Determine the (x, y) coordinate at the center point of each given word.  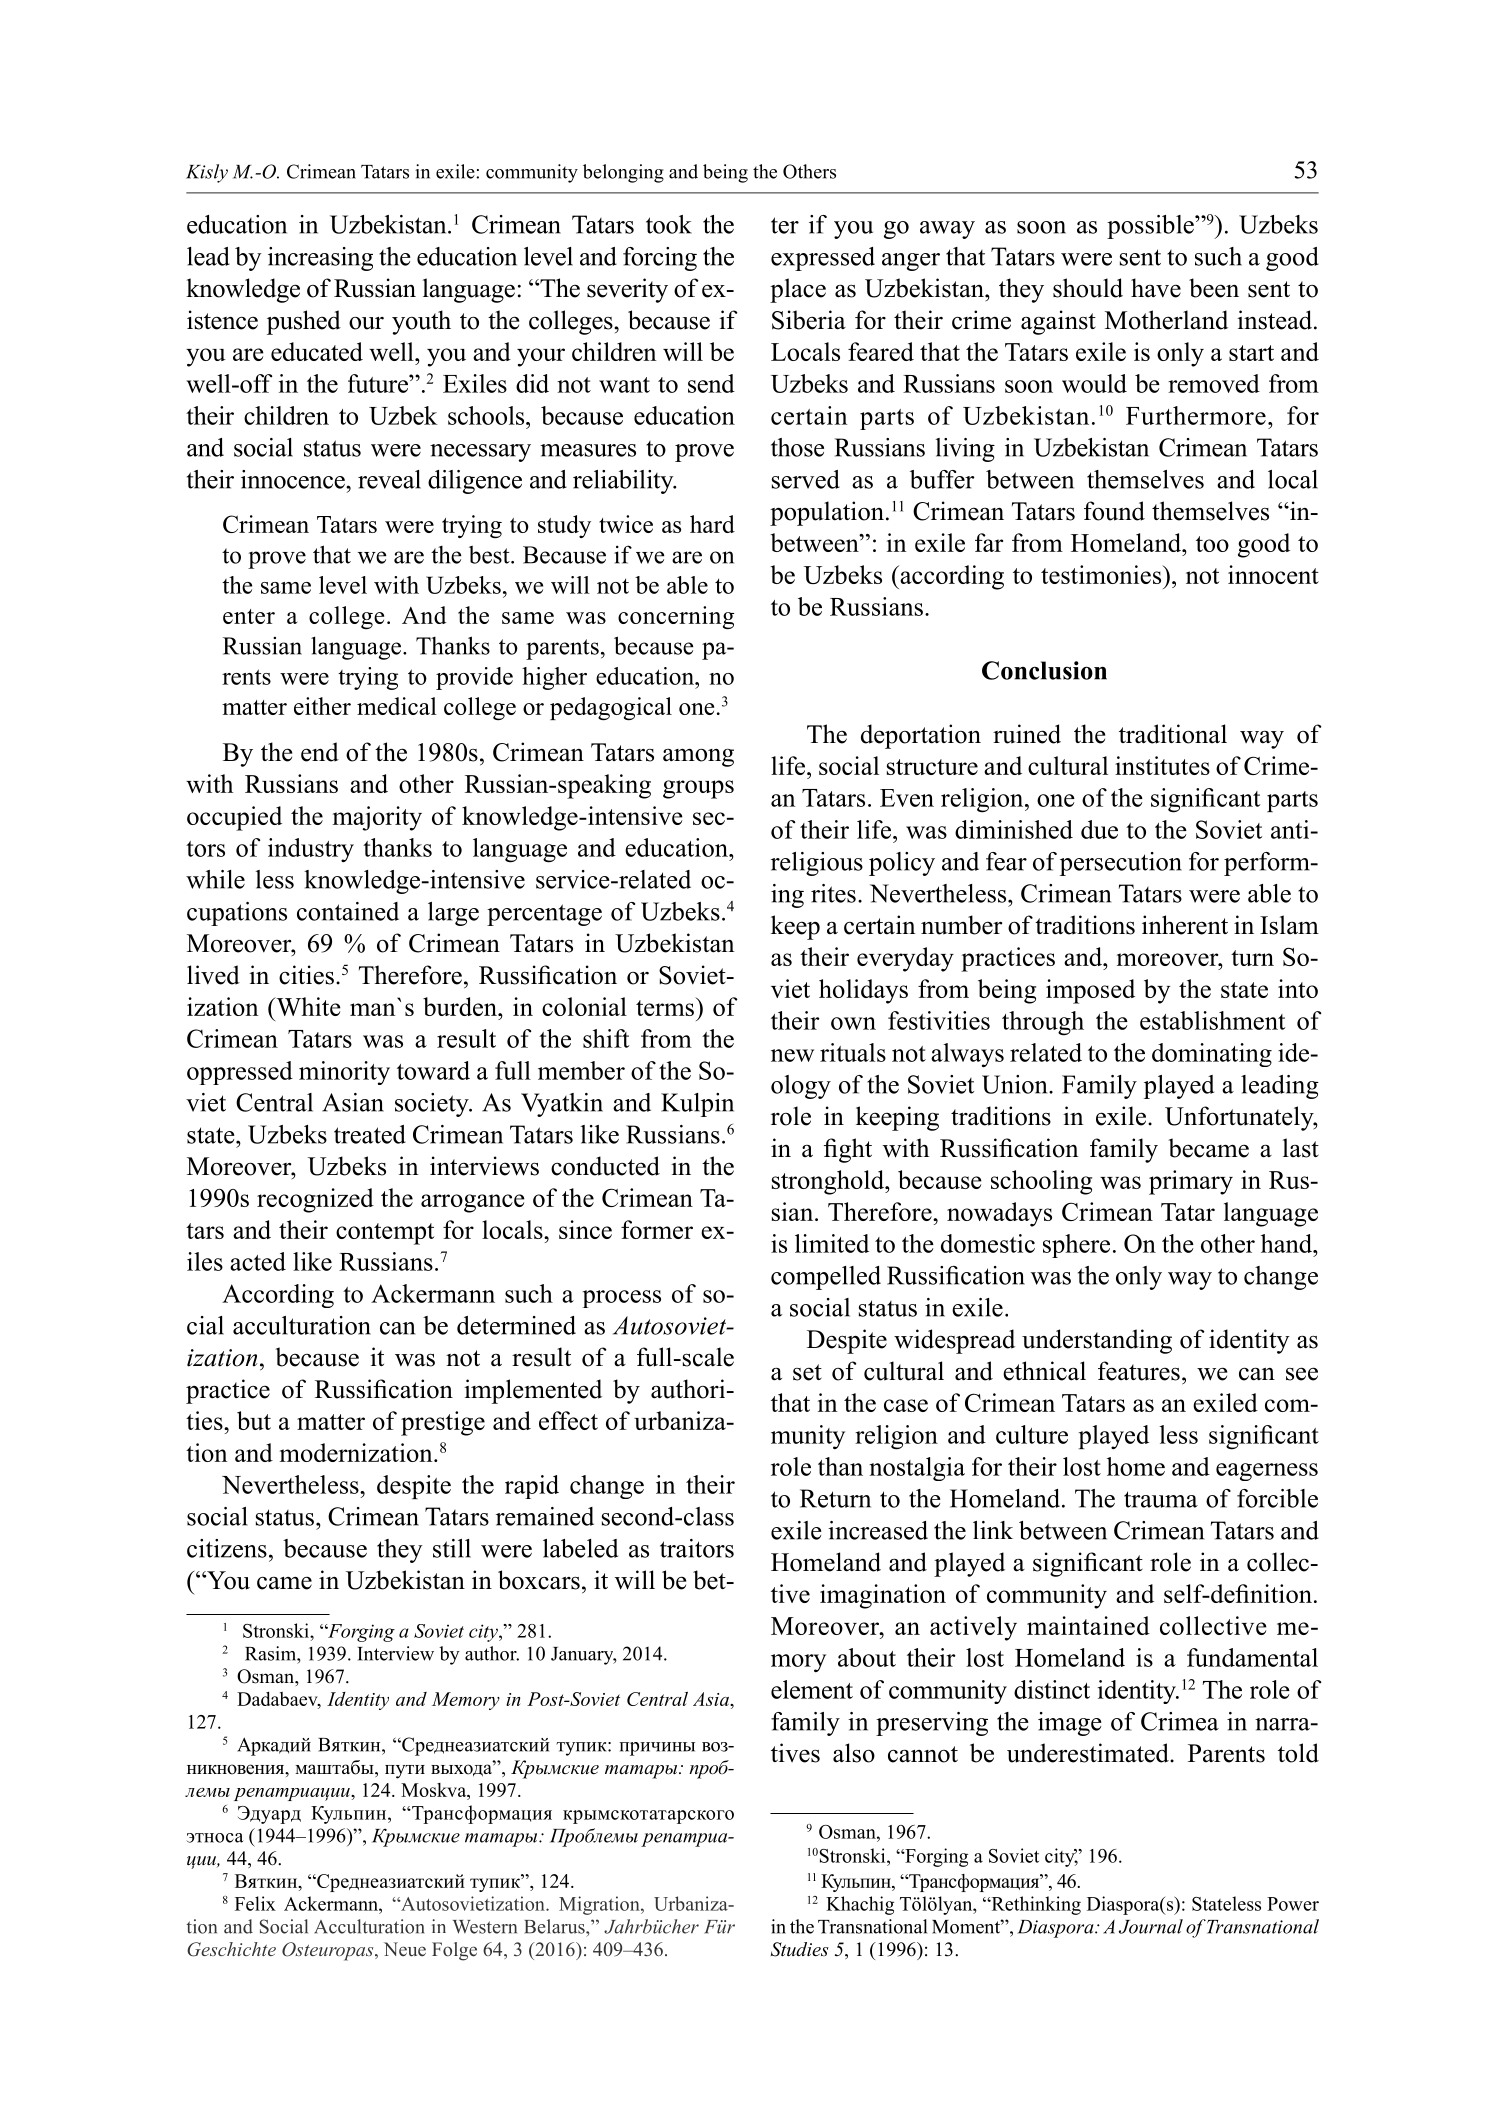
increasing (320, 259)
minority (344, 1073)
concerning (676, 617)
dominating (1212, 1055)
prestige (443, 1423)
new (792, 1055)
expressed (823, 259)
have (1156, 288)
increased (878, 1530)
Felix (255, 1903)
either (322, 706)
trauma (1161, 1499)
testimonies (1102, 574)
